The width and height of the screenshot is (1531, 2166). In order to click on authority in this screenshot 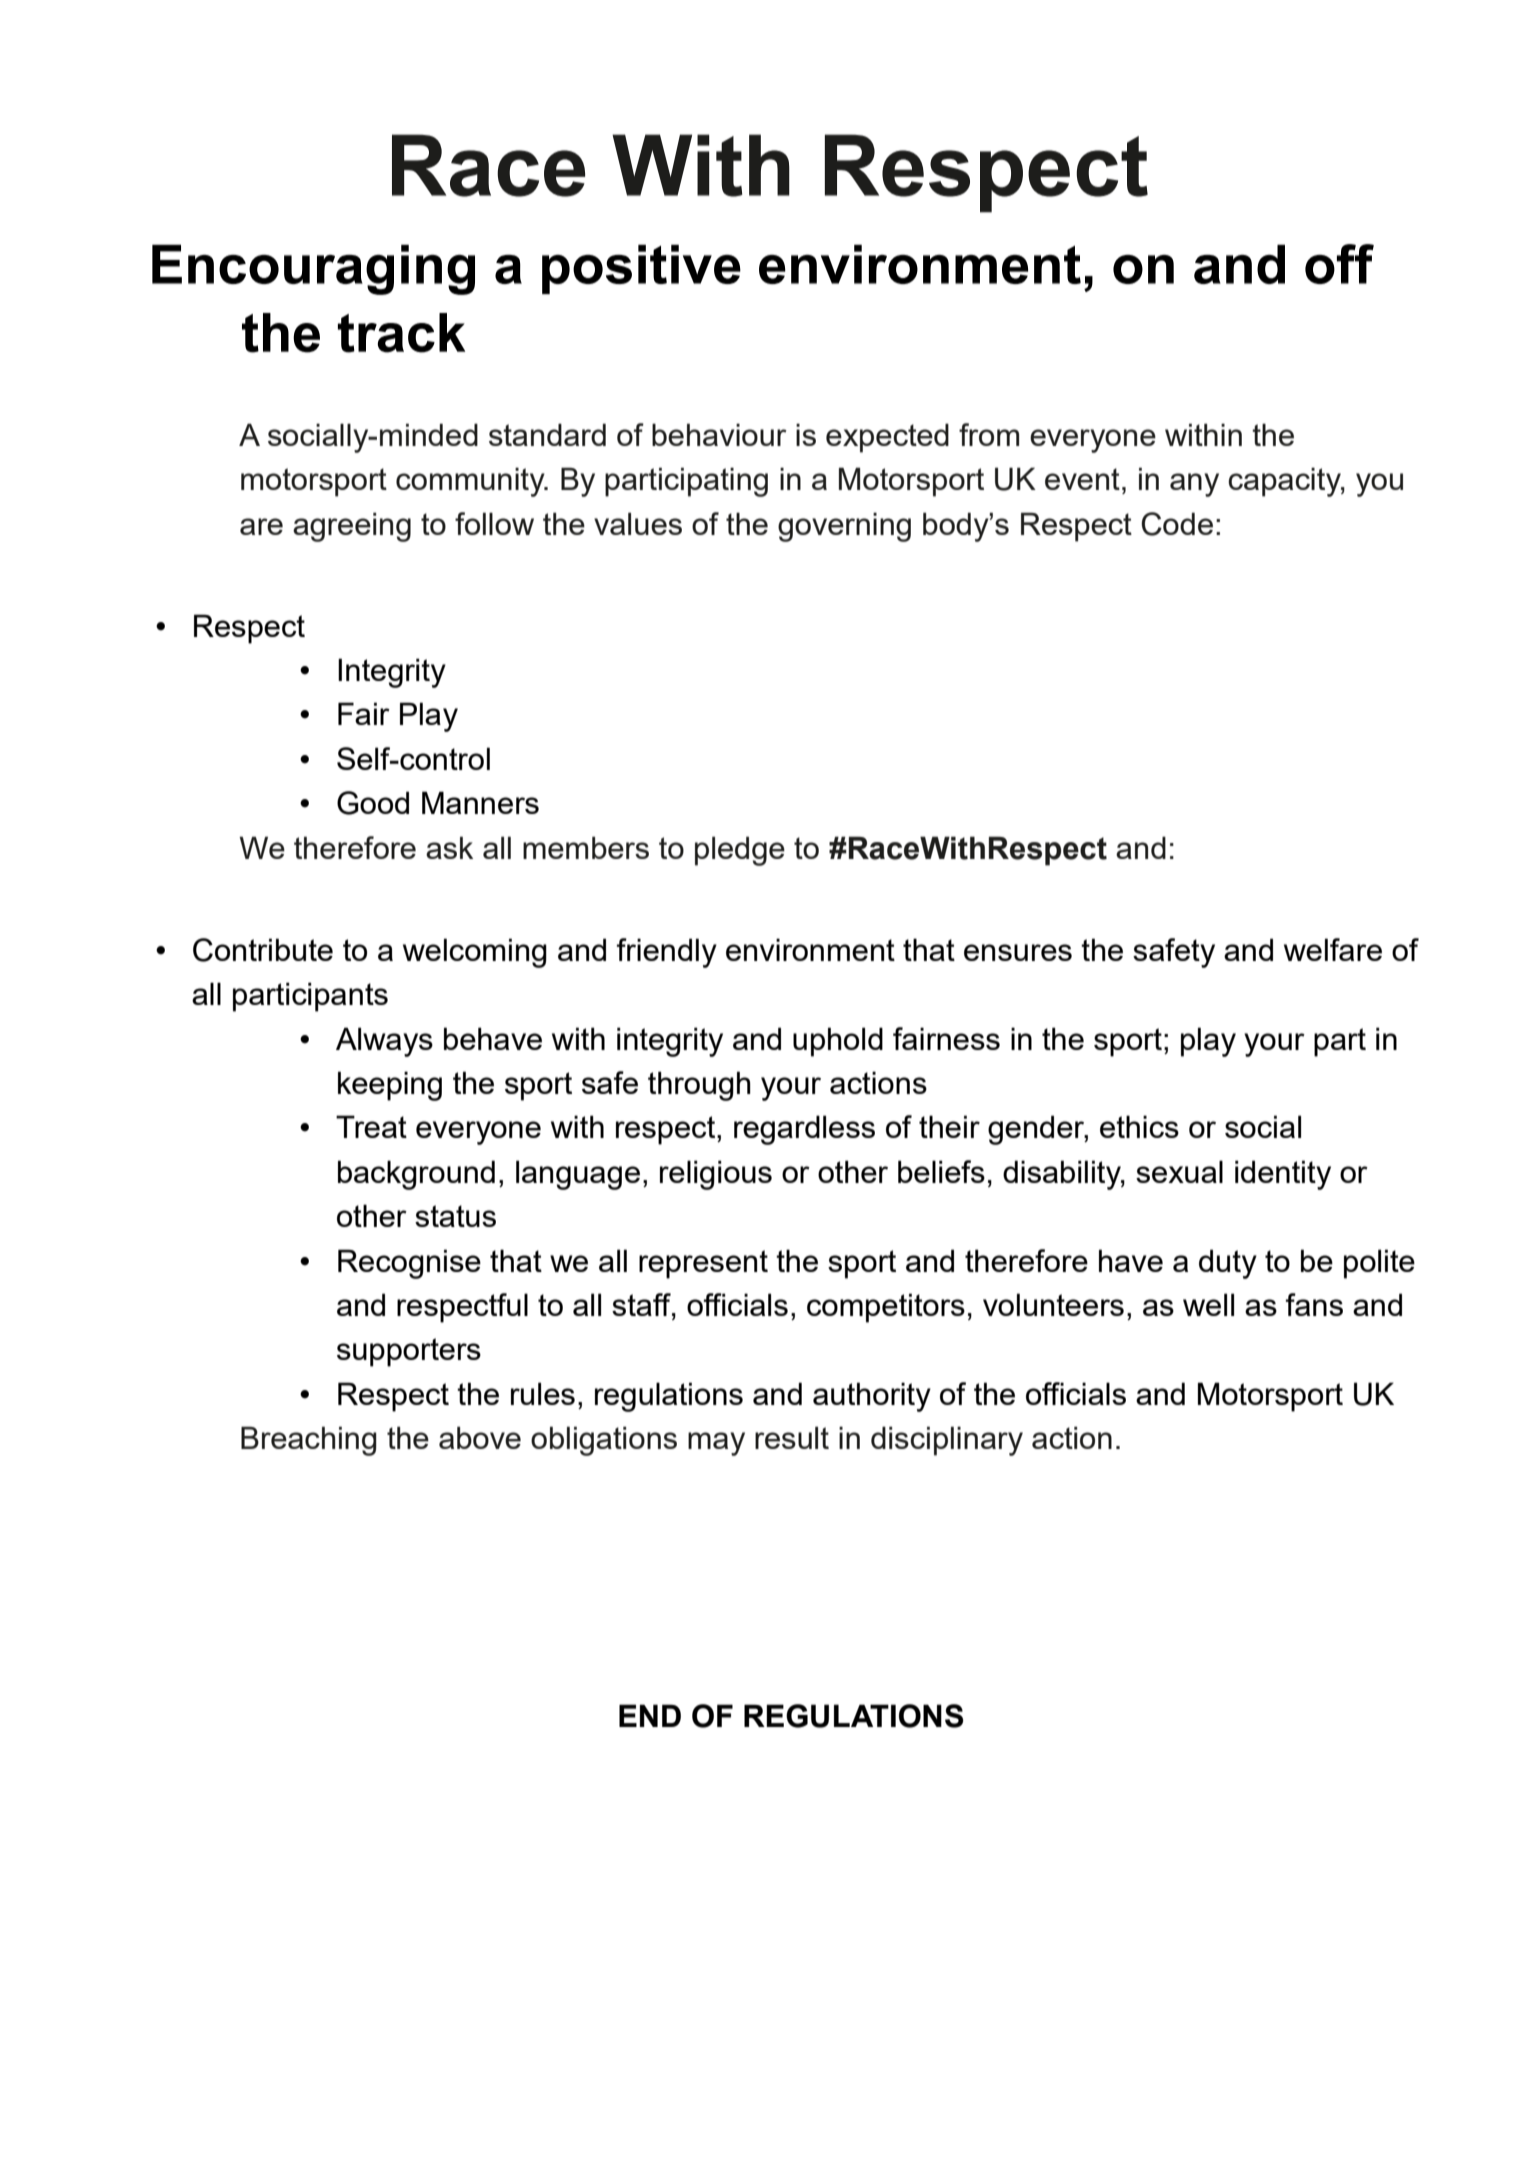, I will do `click(872, 1397)`.
